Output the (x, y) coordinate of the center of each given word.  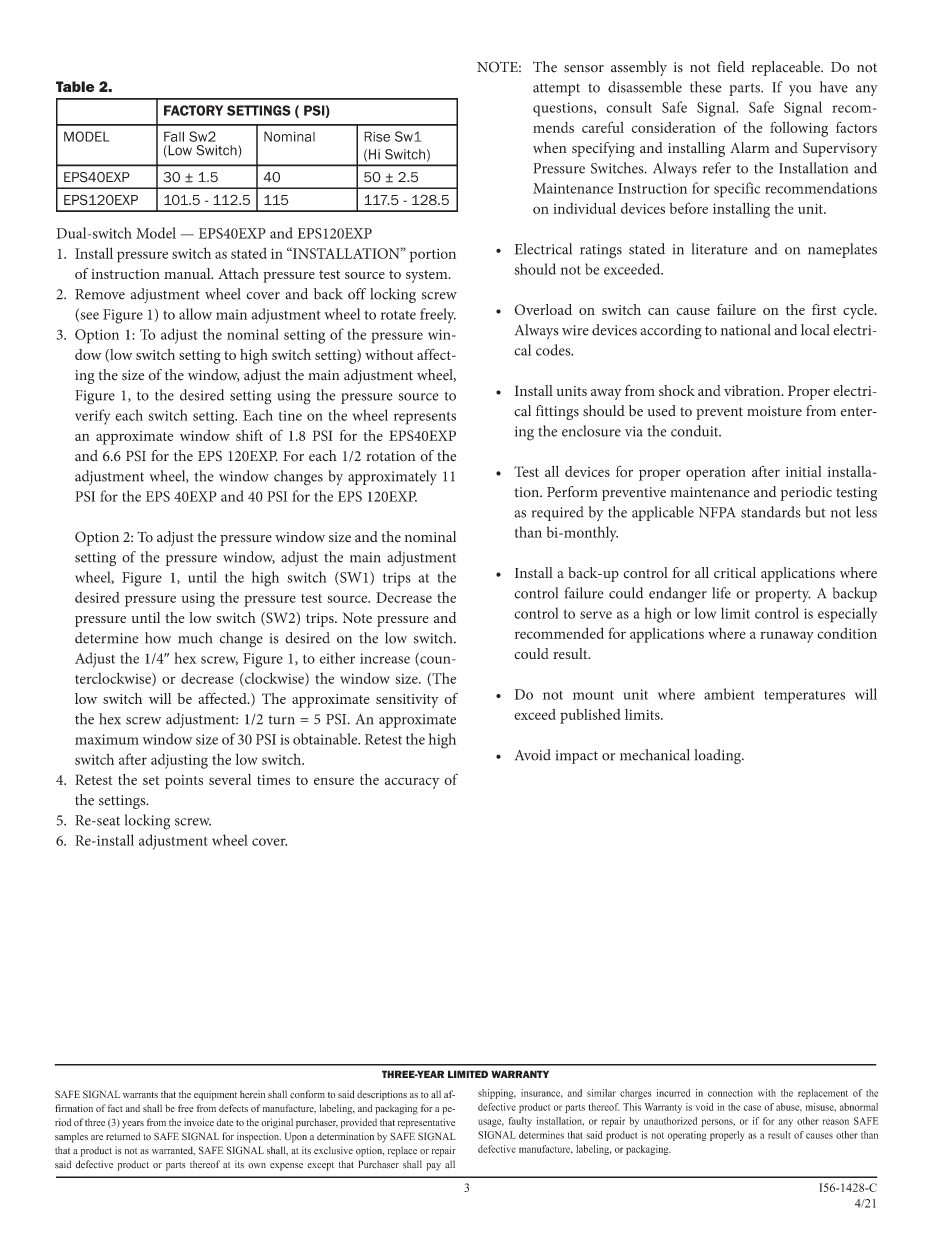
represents (425, 418)
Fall (174, 136)
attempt (556, 89)
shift (249, 435)
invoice (199, 1122)
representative (426, 1123)
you (800, 90)
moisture (774, 411)
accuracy (412, 783)
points (184, 782)
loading (718, 756)
